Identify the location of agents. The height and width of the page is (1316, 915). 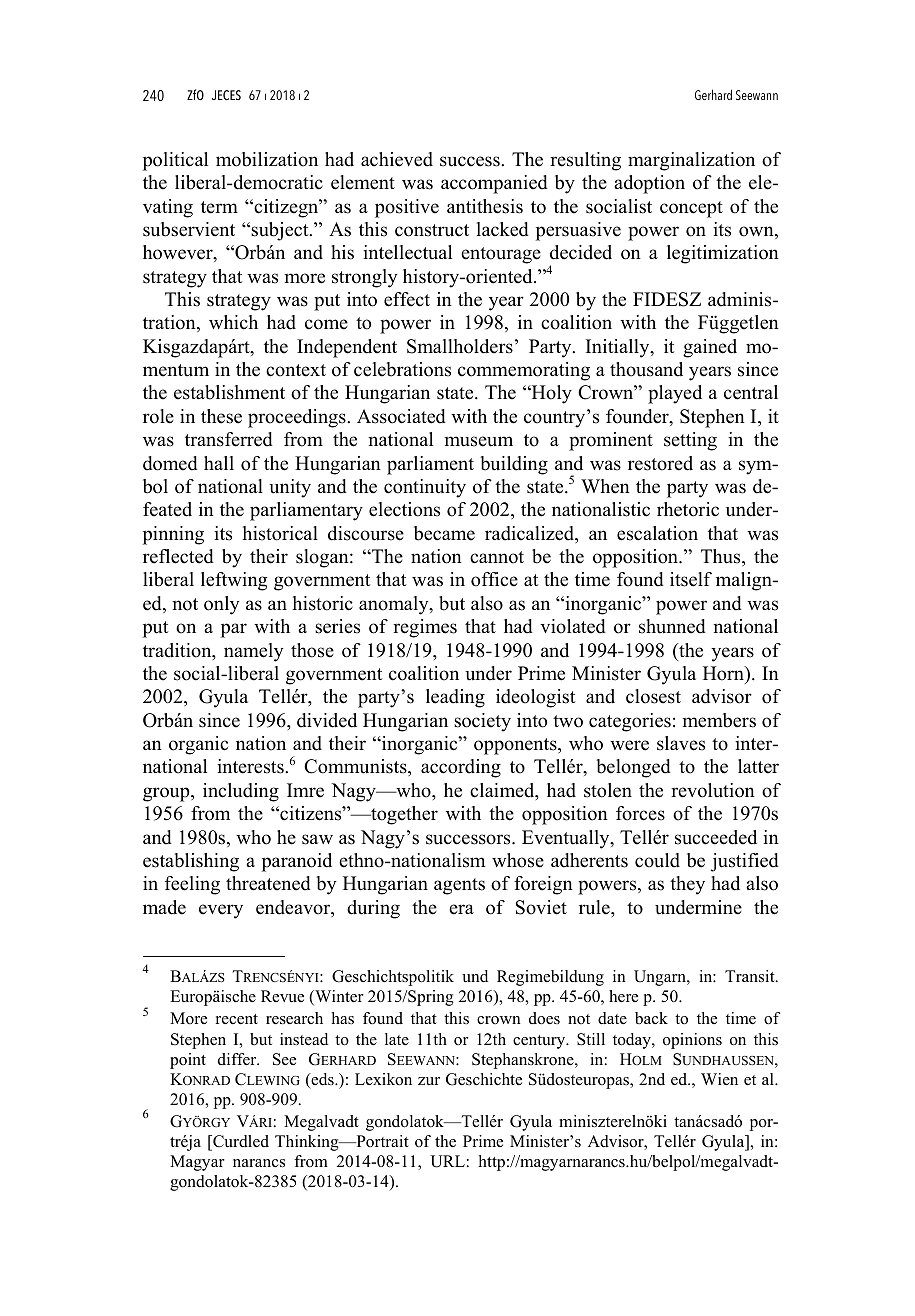
(459, 886).
